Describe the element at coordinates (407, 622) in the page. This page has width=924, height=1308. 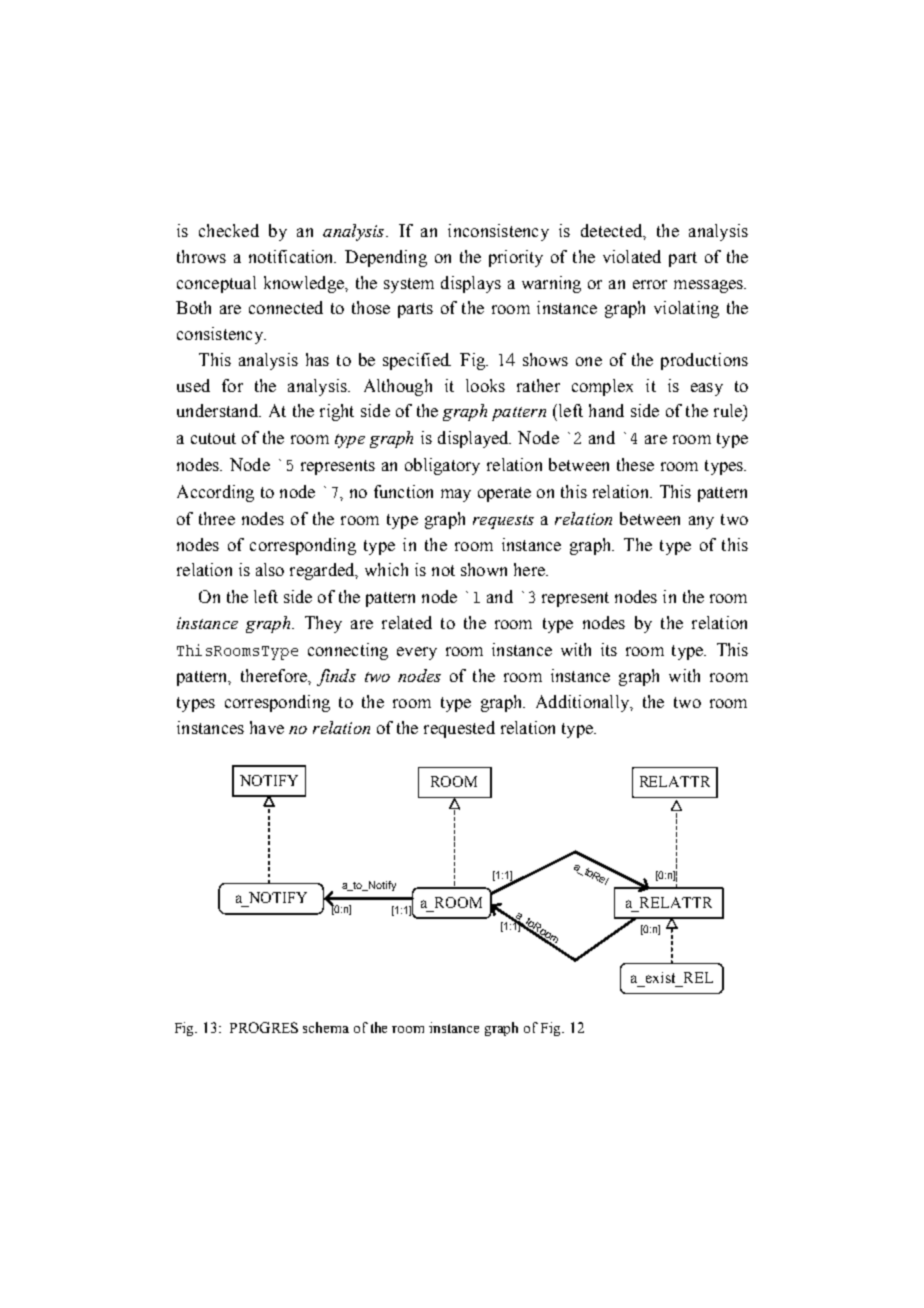
I see `related` at that location.
